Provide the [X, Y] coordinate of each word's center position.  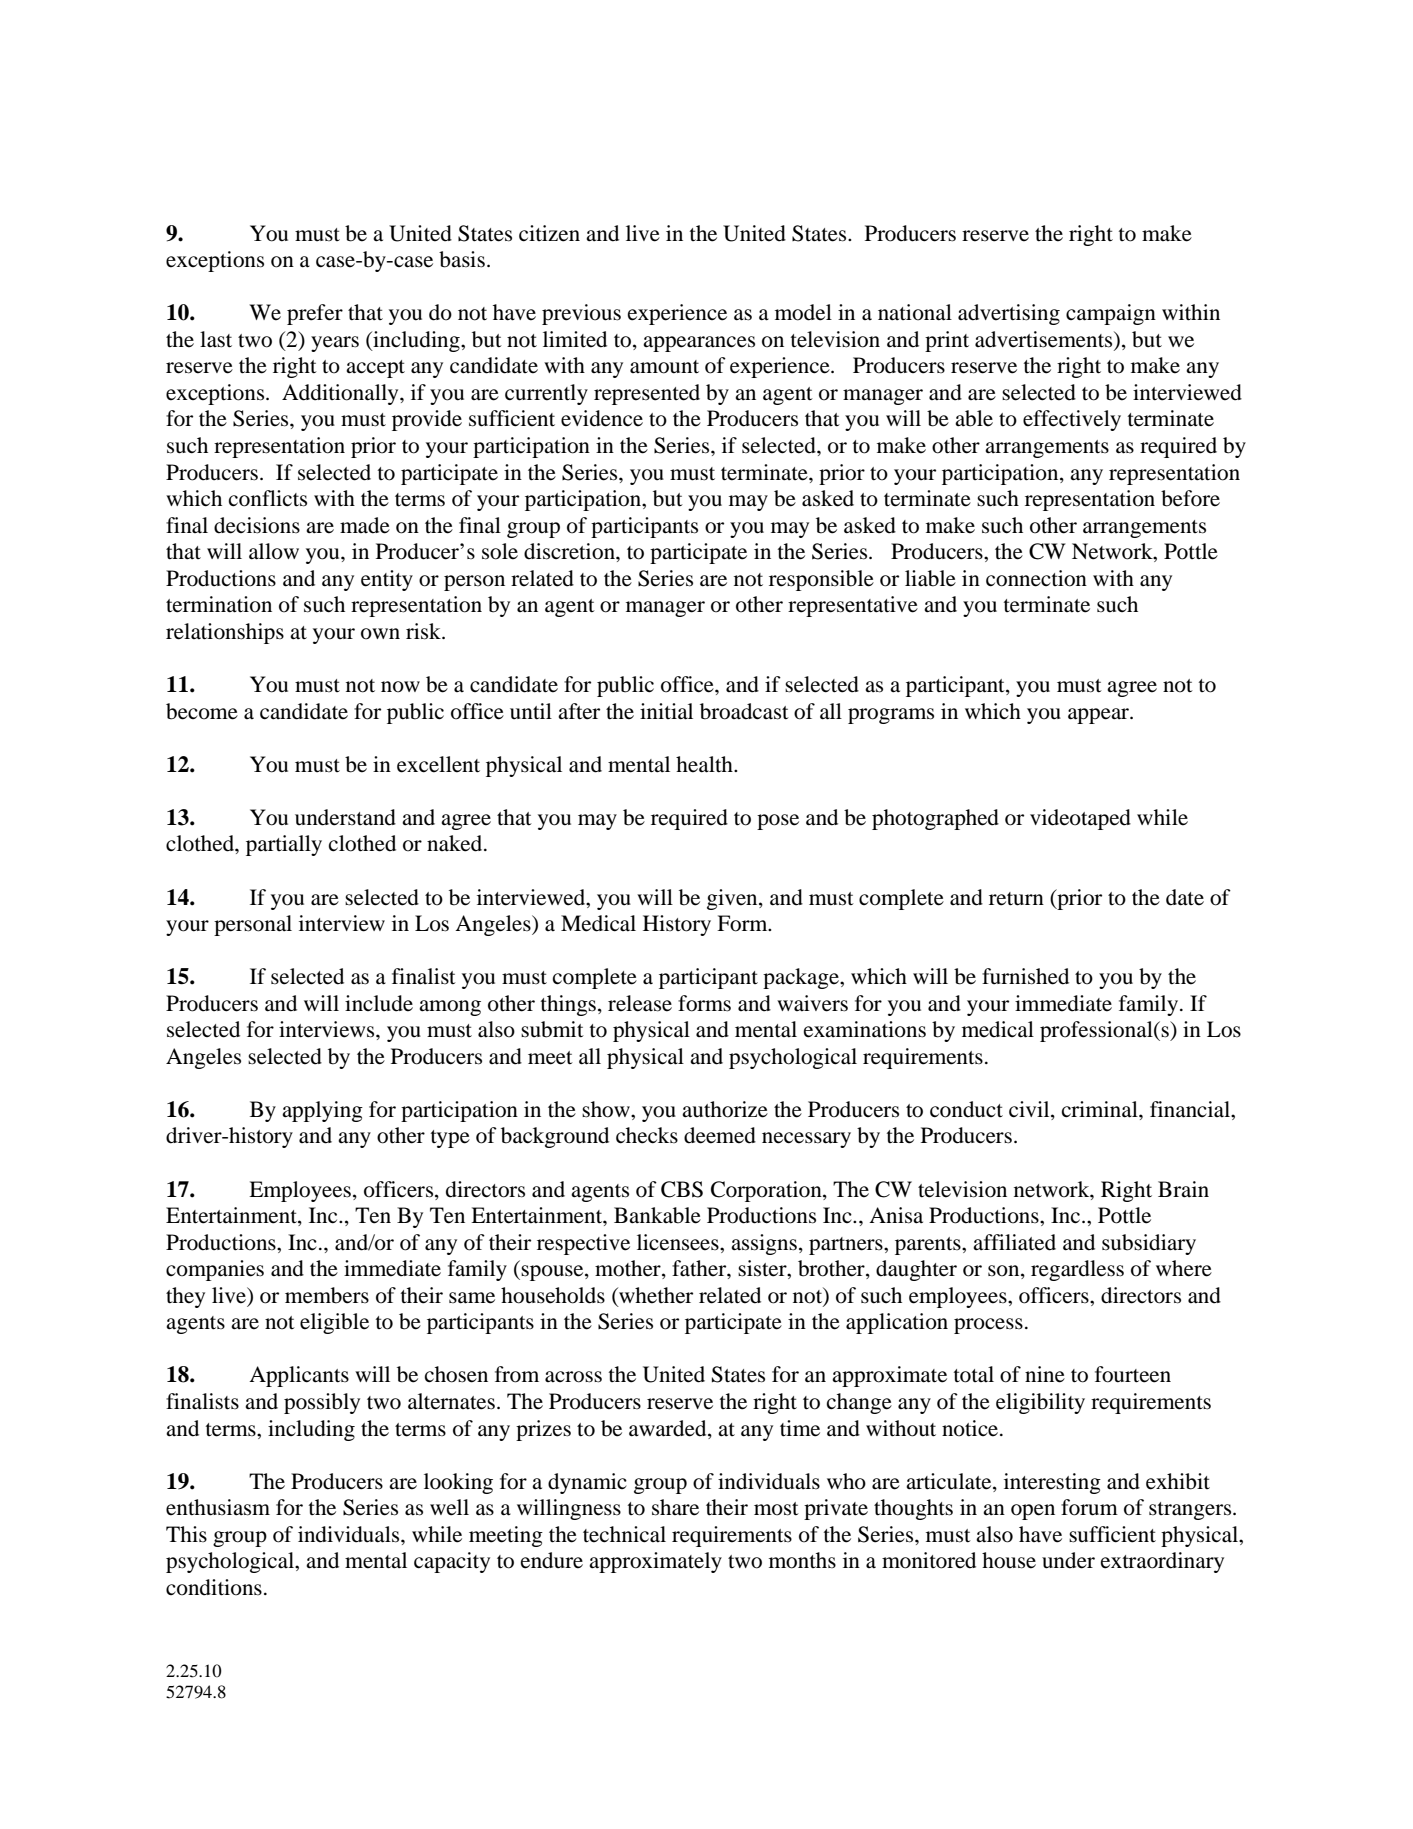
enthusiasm [218, 1507]
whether [655, 1296]
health [705, 764]
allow [274, 551]
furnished [1025, 976]
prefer [315, 314]
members [327, 1295]
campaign [1111, 314]
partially [284, 845]
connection [1036, 578]
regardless [1077, 1270]
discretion [570, 551]
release [640, 1003]
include [379, 1003]
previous [581, 314]
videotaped [1080, 819]
